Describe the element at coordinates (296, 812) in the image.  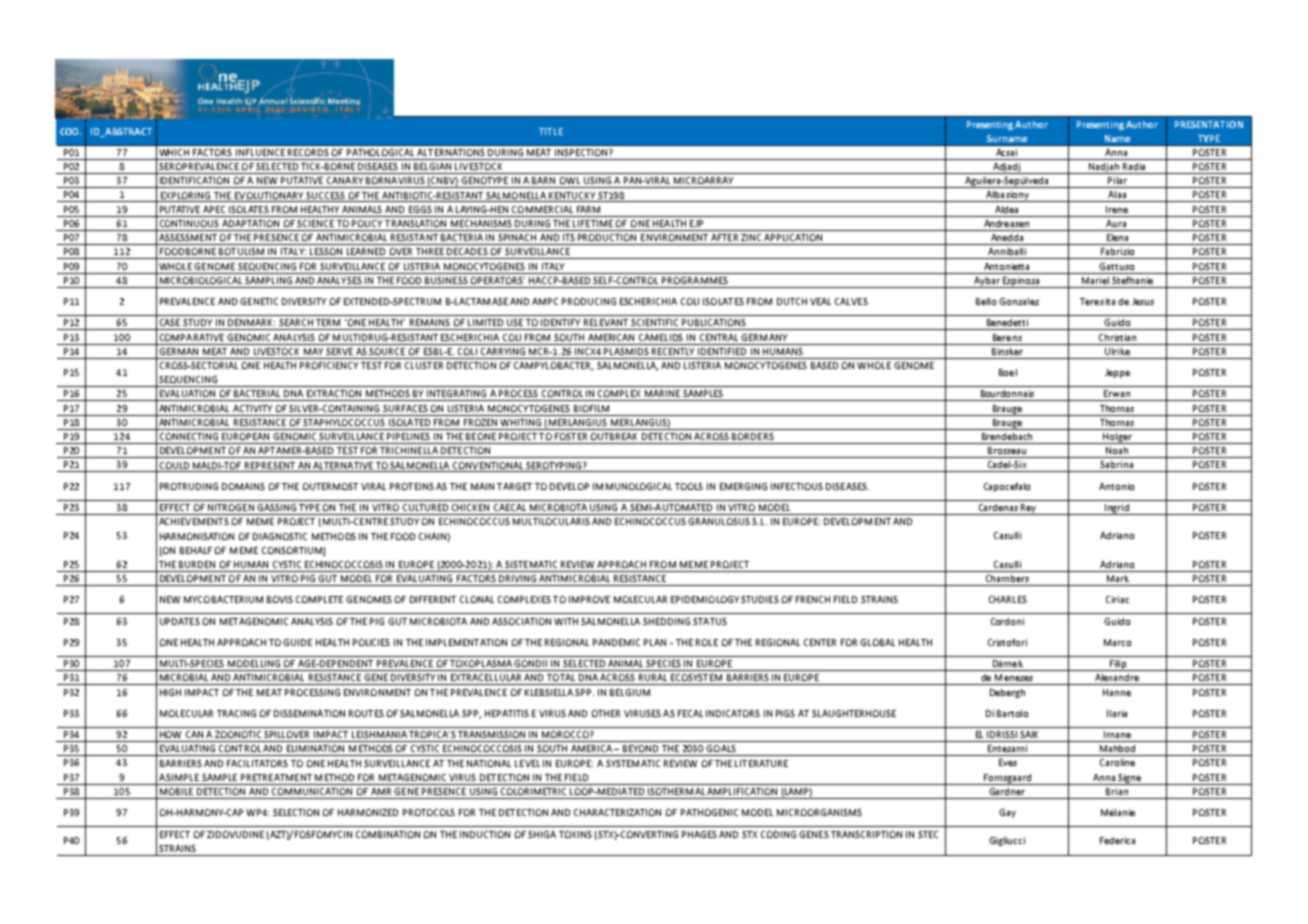
I see `SELECTION` at that location.
